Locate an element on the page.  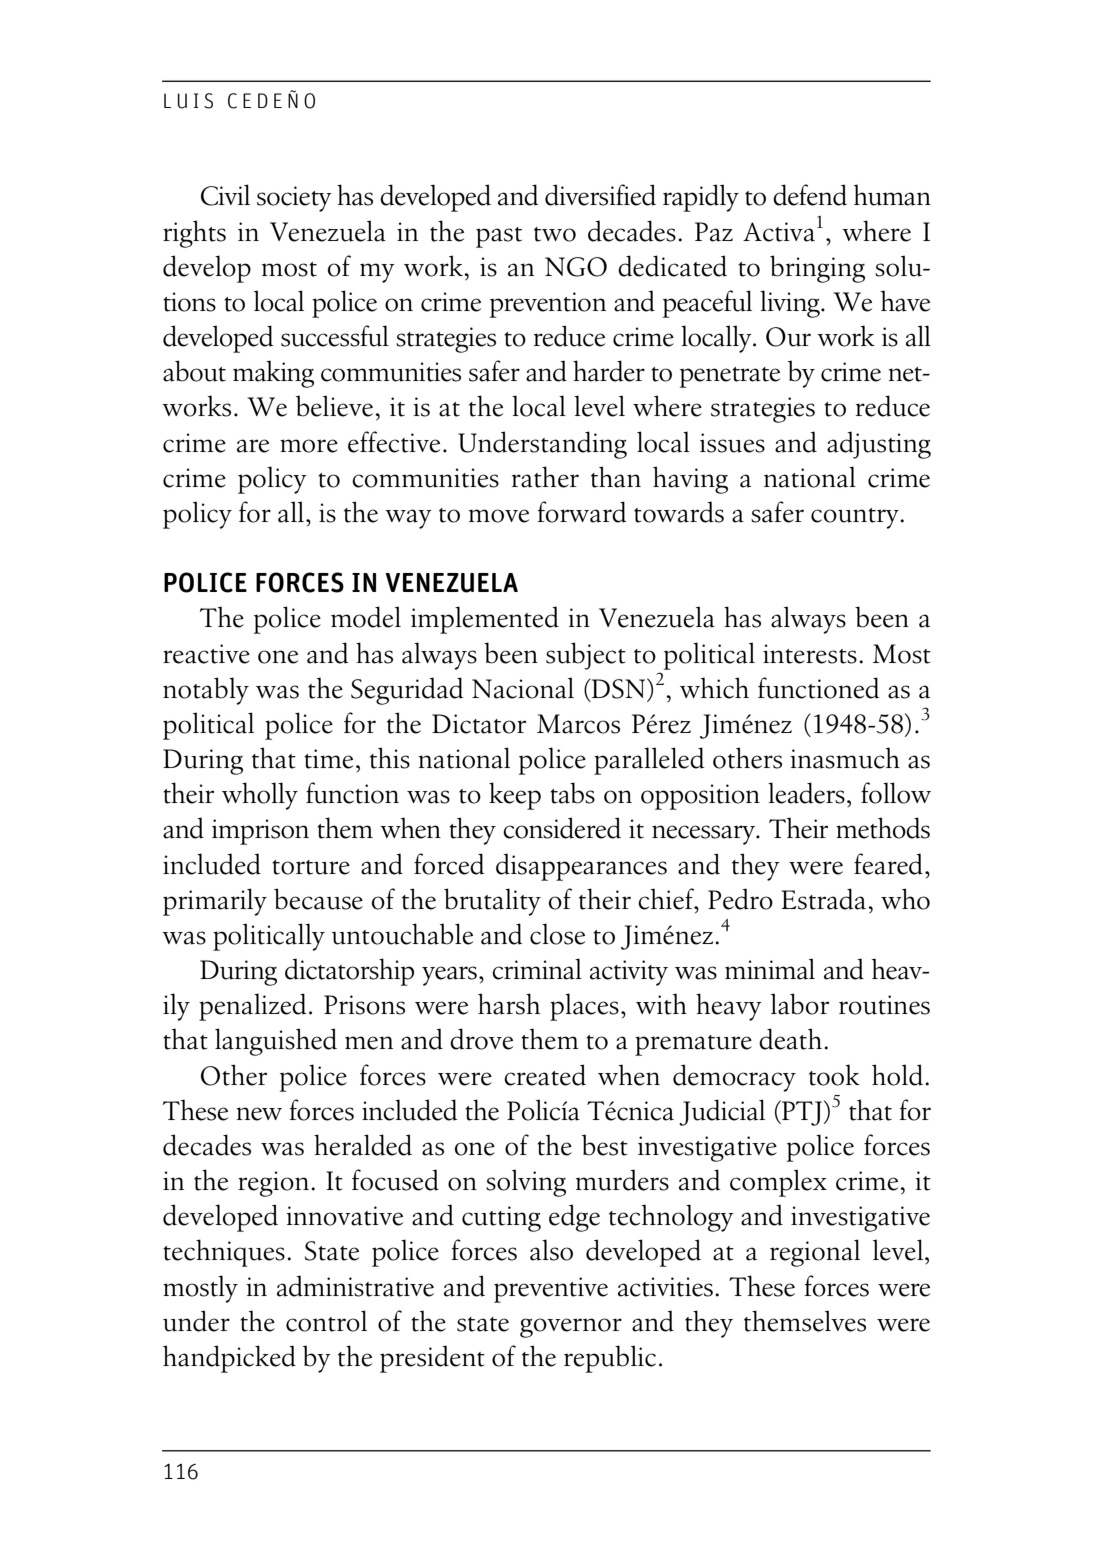
society is located at coordinates (294, 199).
